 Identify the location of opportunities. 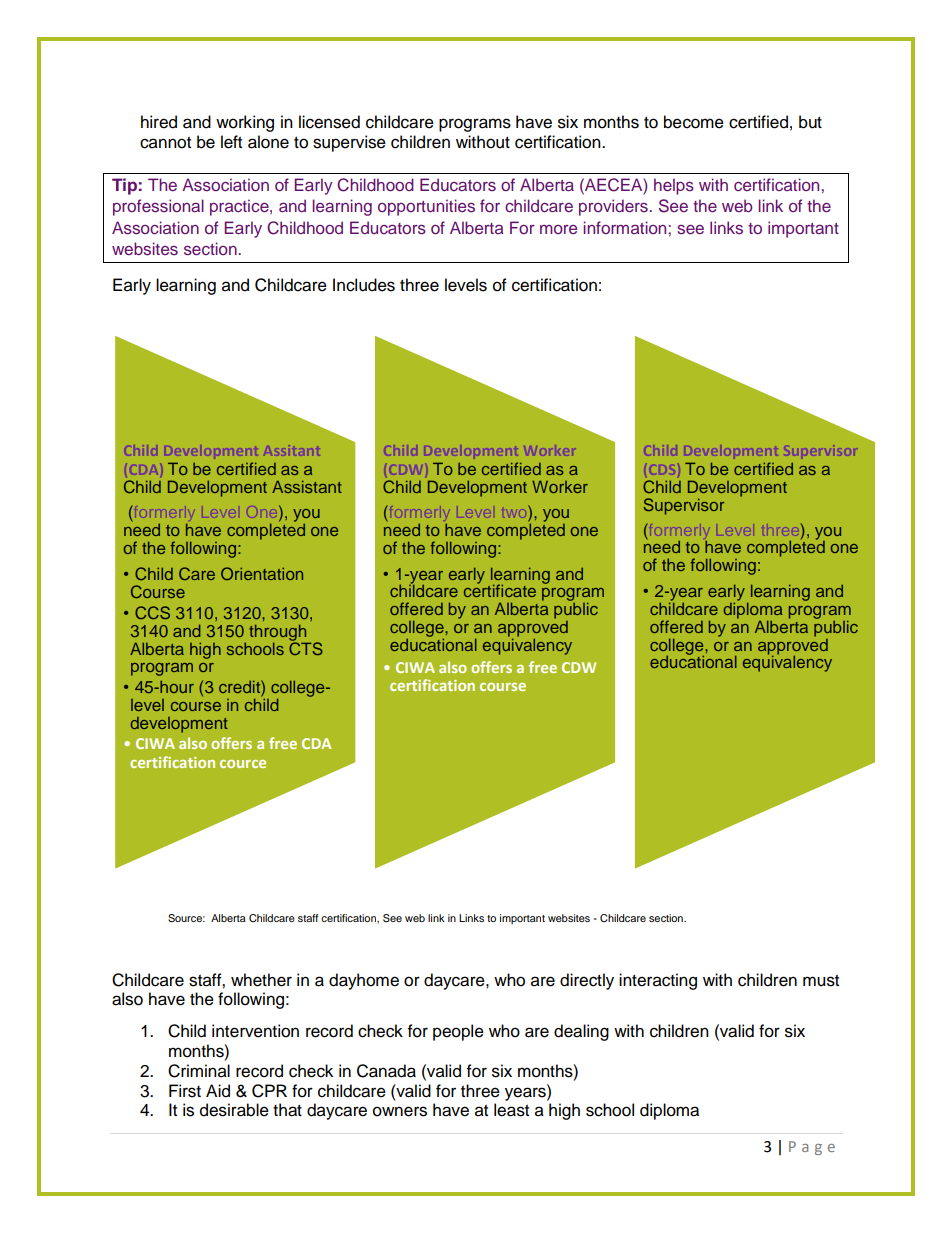
(426, 207).
